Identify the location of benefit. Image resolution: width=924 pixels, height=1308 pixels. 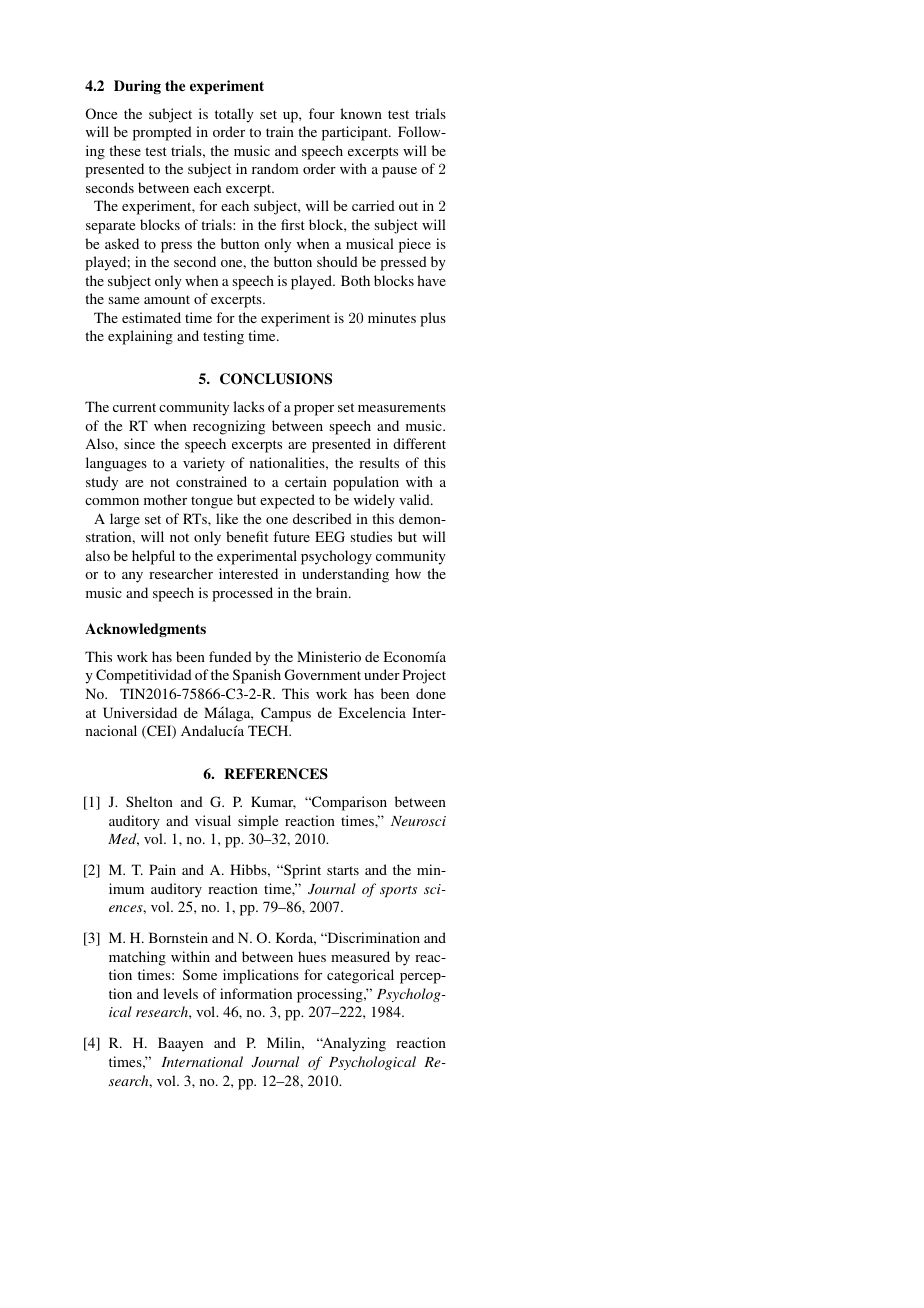
(247, 536).
